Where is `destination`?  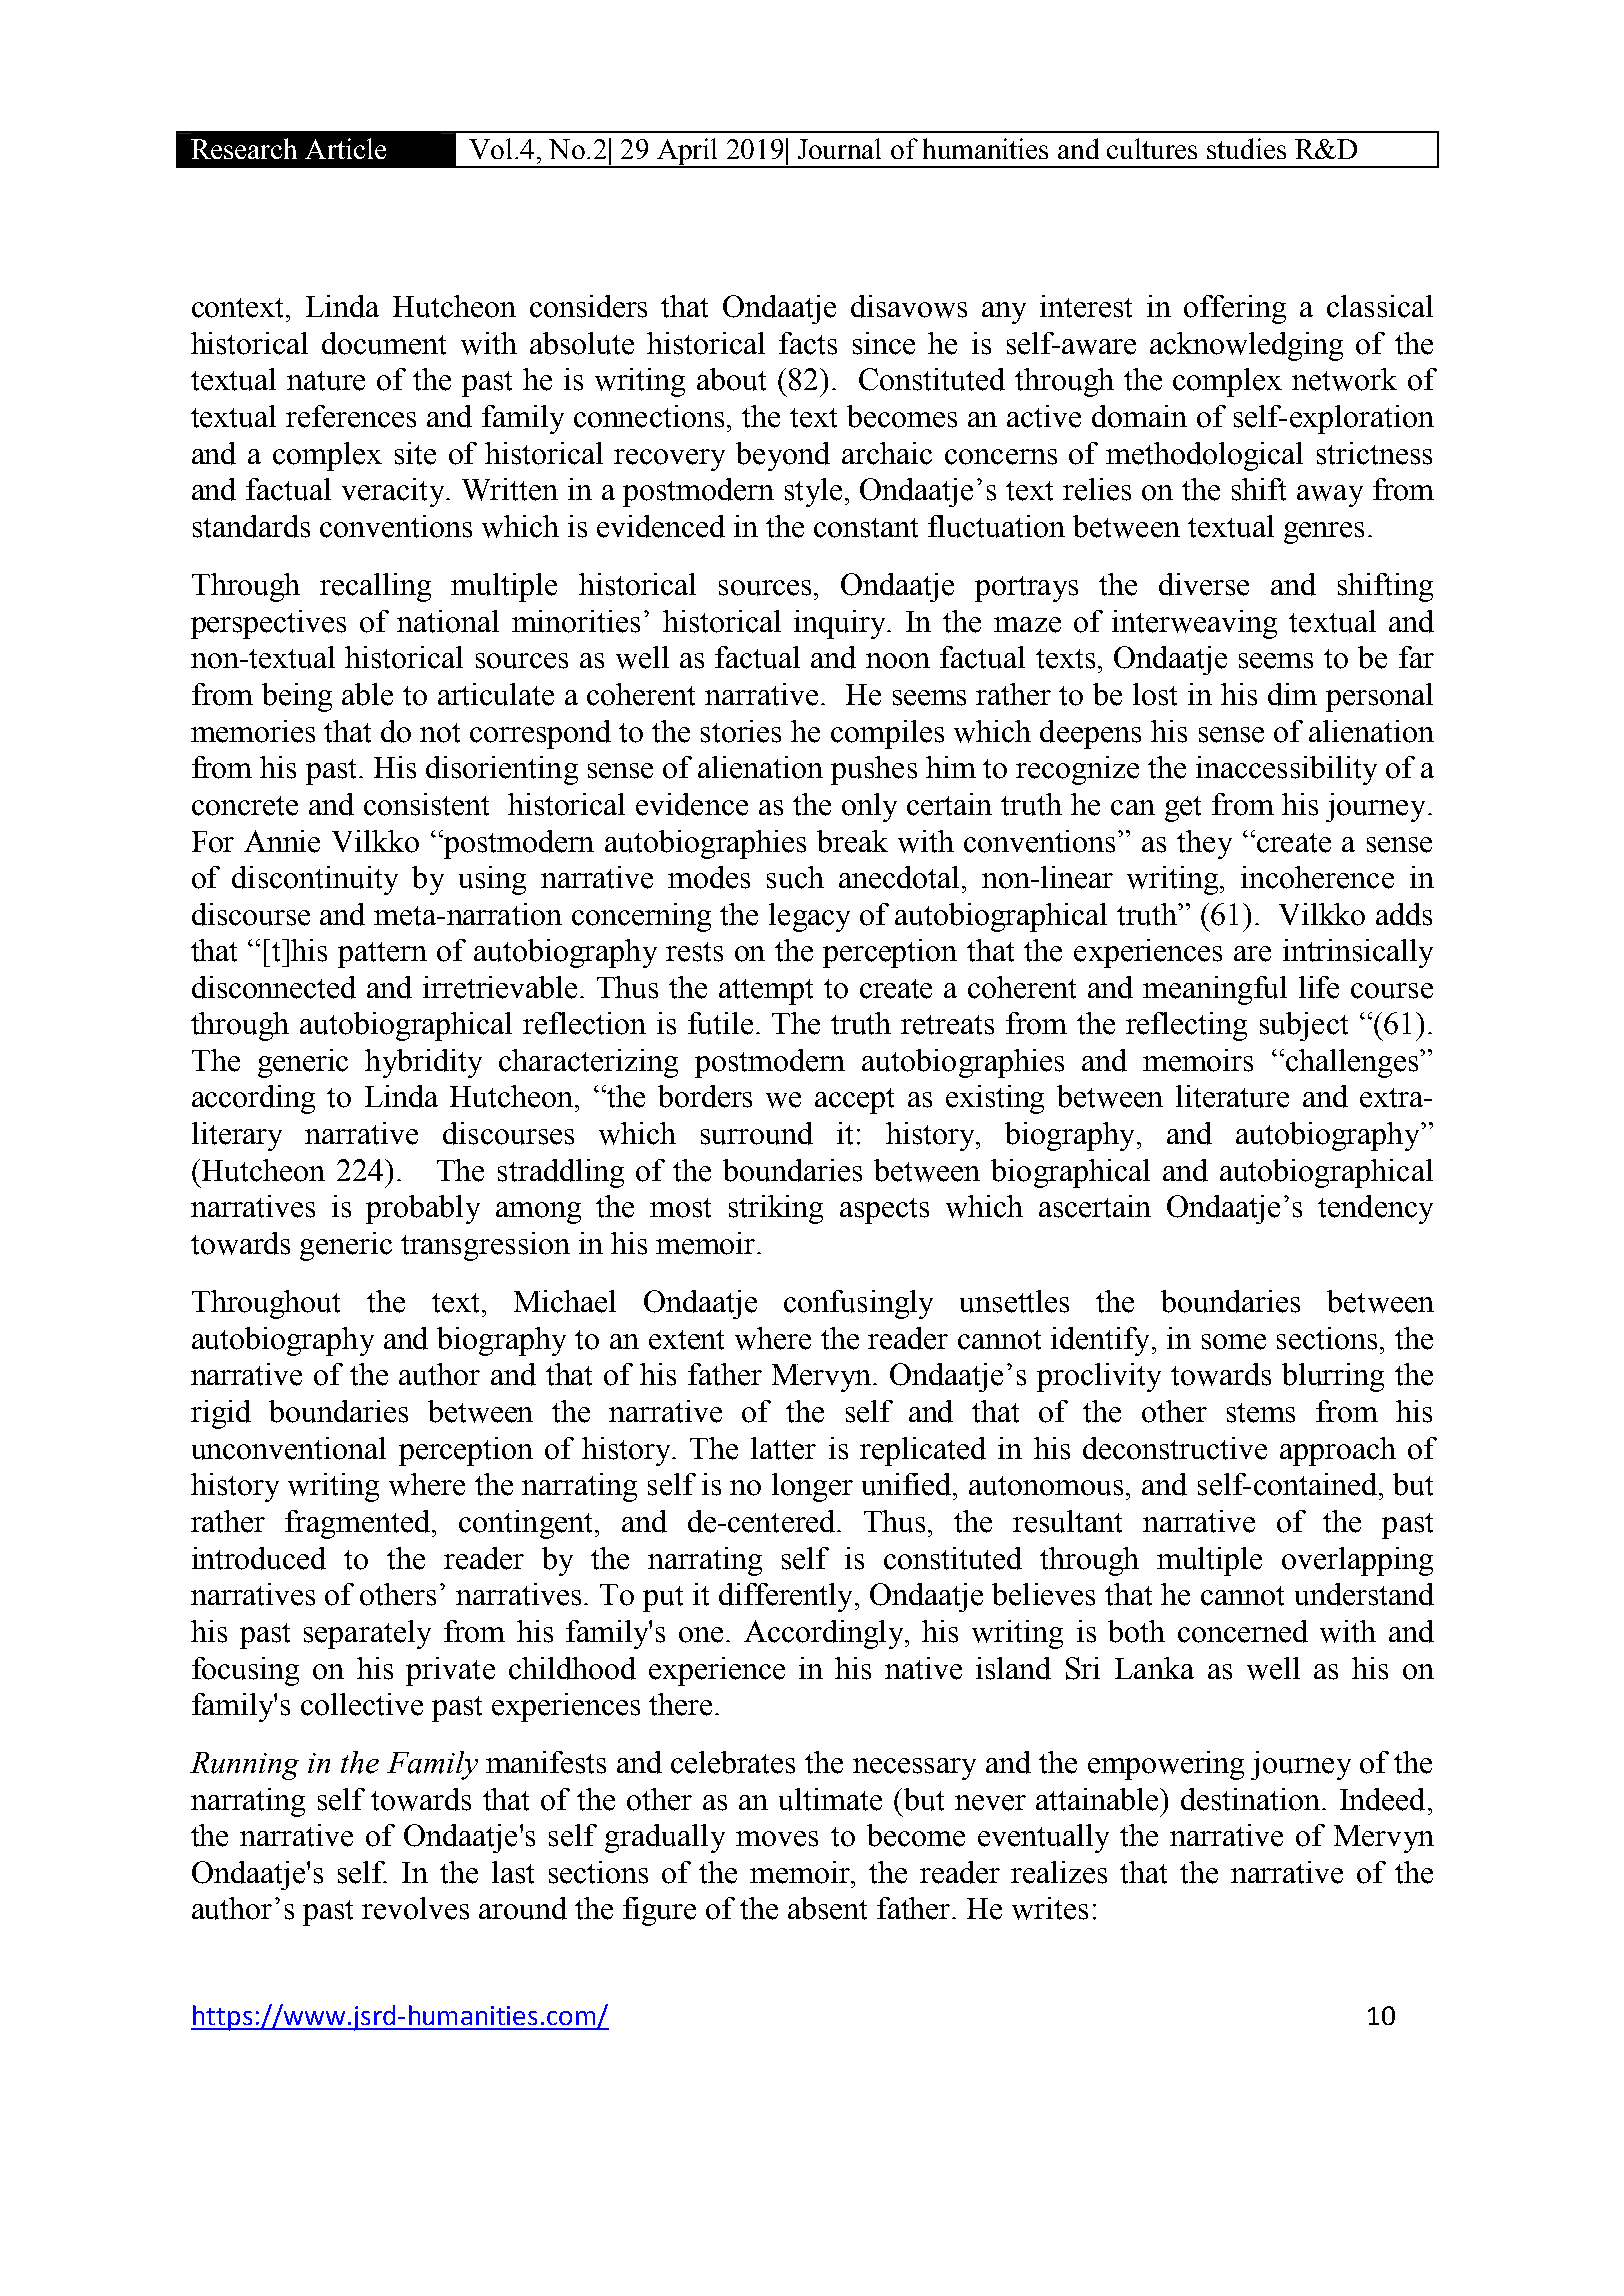
destination is located at coordinates (1252, 1799).
